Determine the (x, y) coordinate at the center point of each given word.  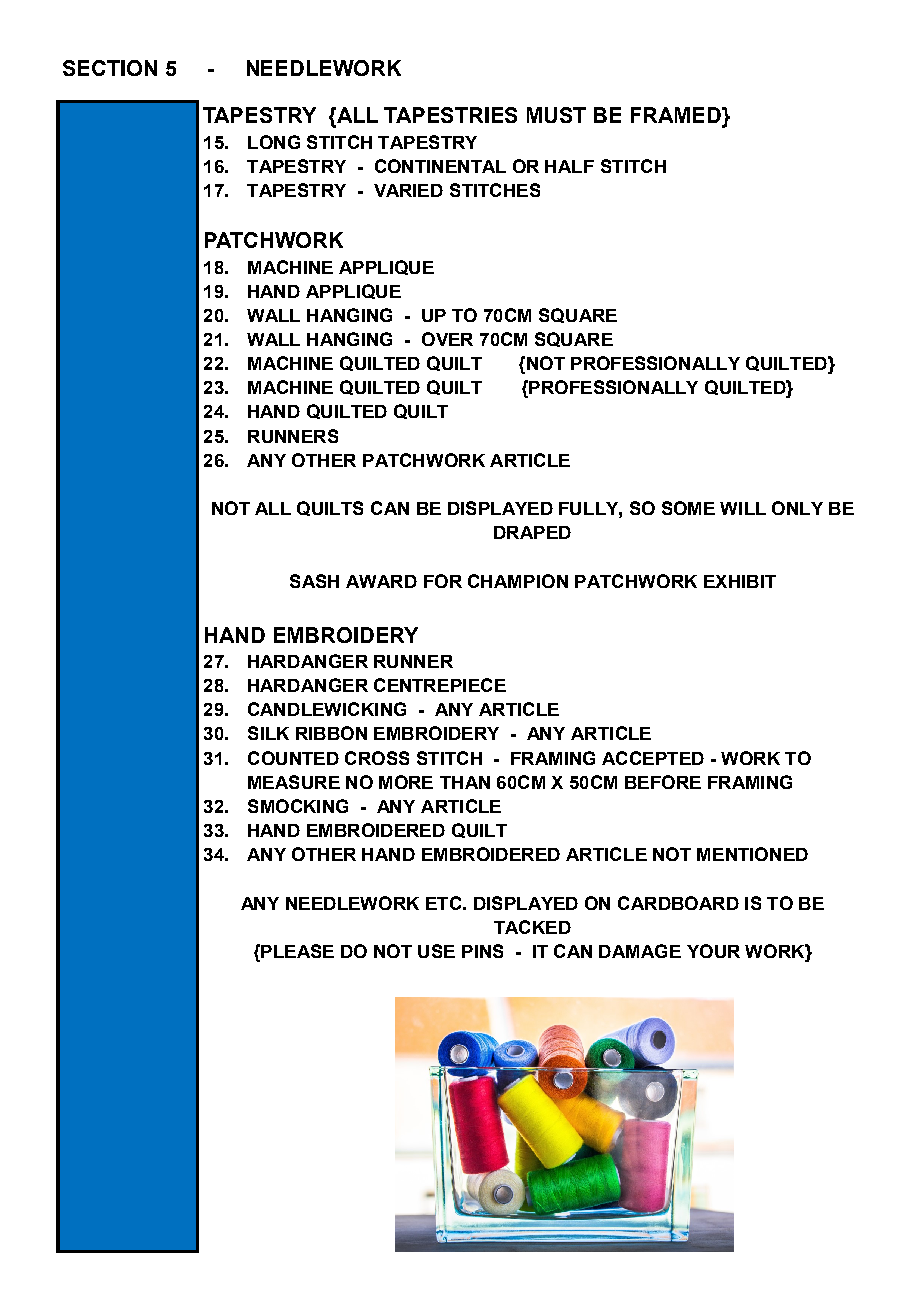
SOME (688, 508)
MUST (556, 115)
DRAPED (532, 532)
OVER (447, 339)
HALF (569, 166)
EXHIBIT (740, 581)
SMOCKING (298, 806)
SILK (268, 733)
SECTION (110, 68)
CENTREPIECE (440, 685)
